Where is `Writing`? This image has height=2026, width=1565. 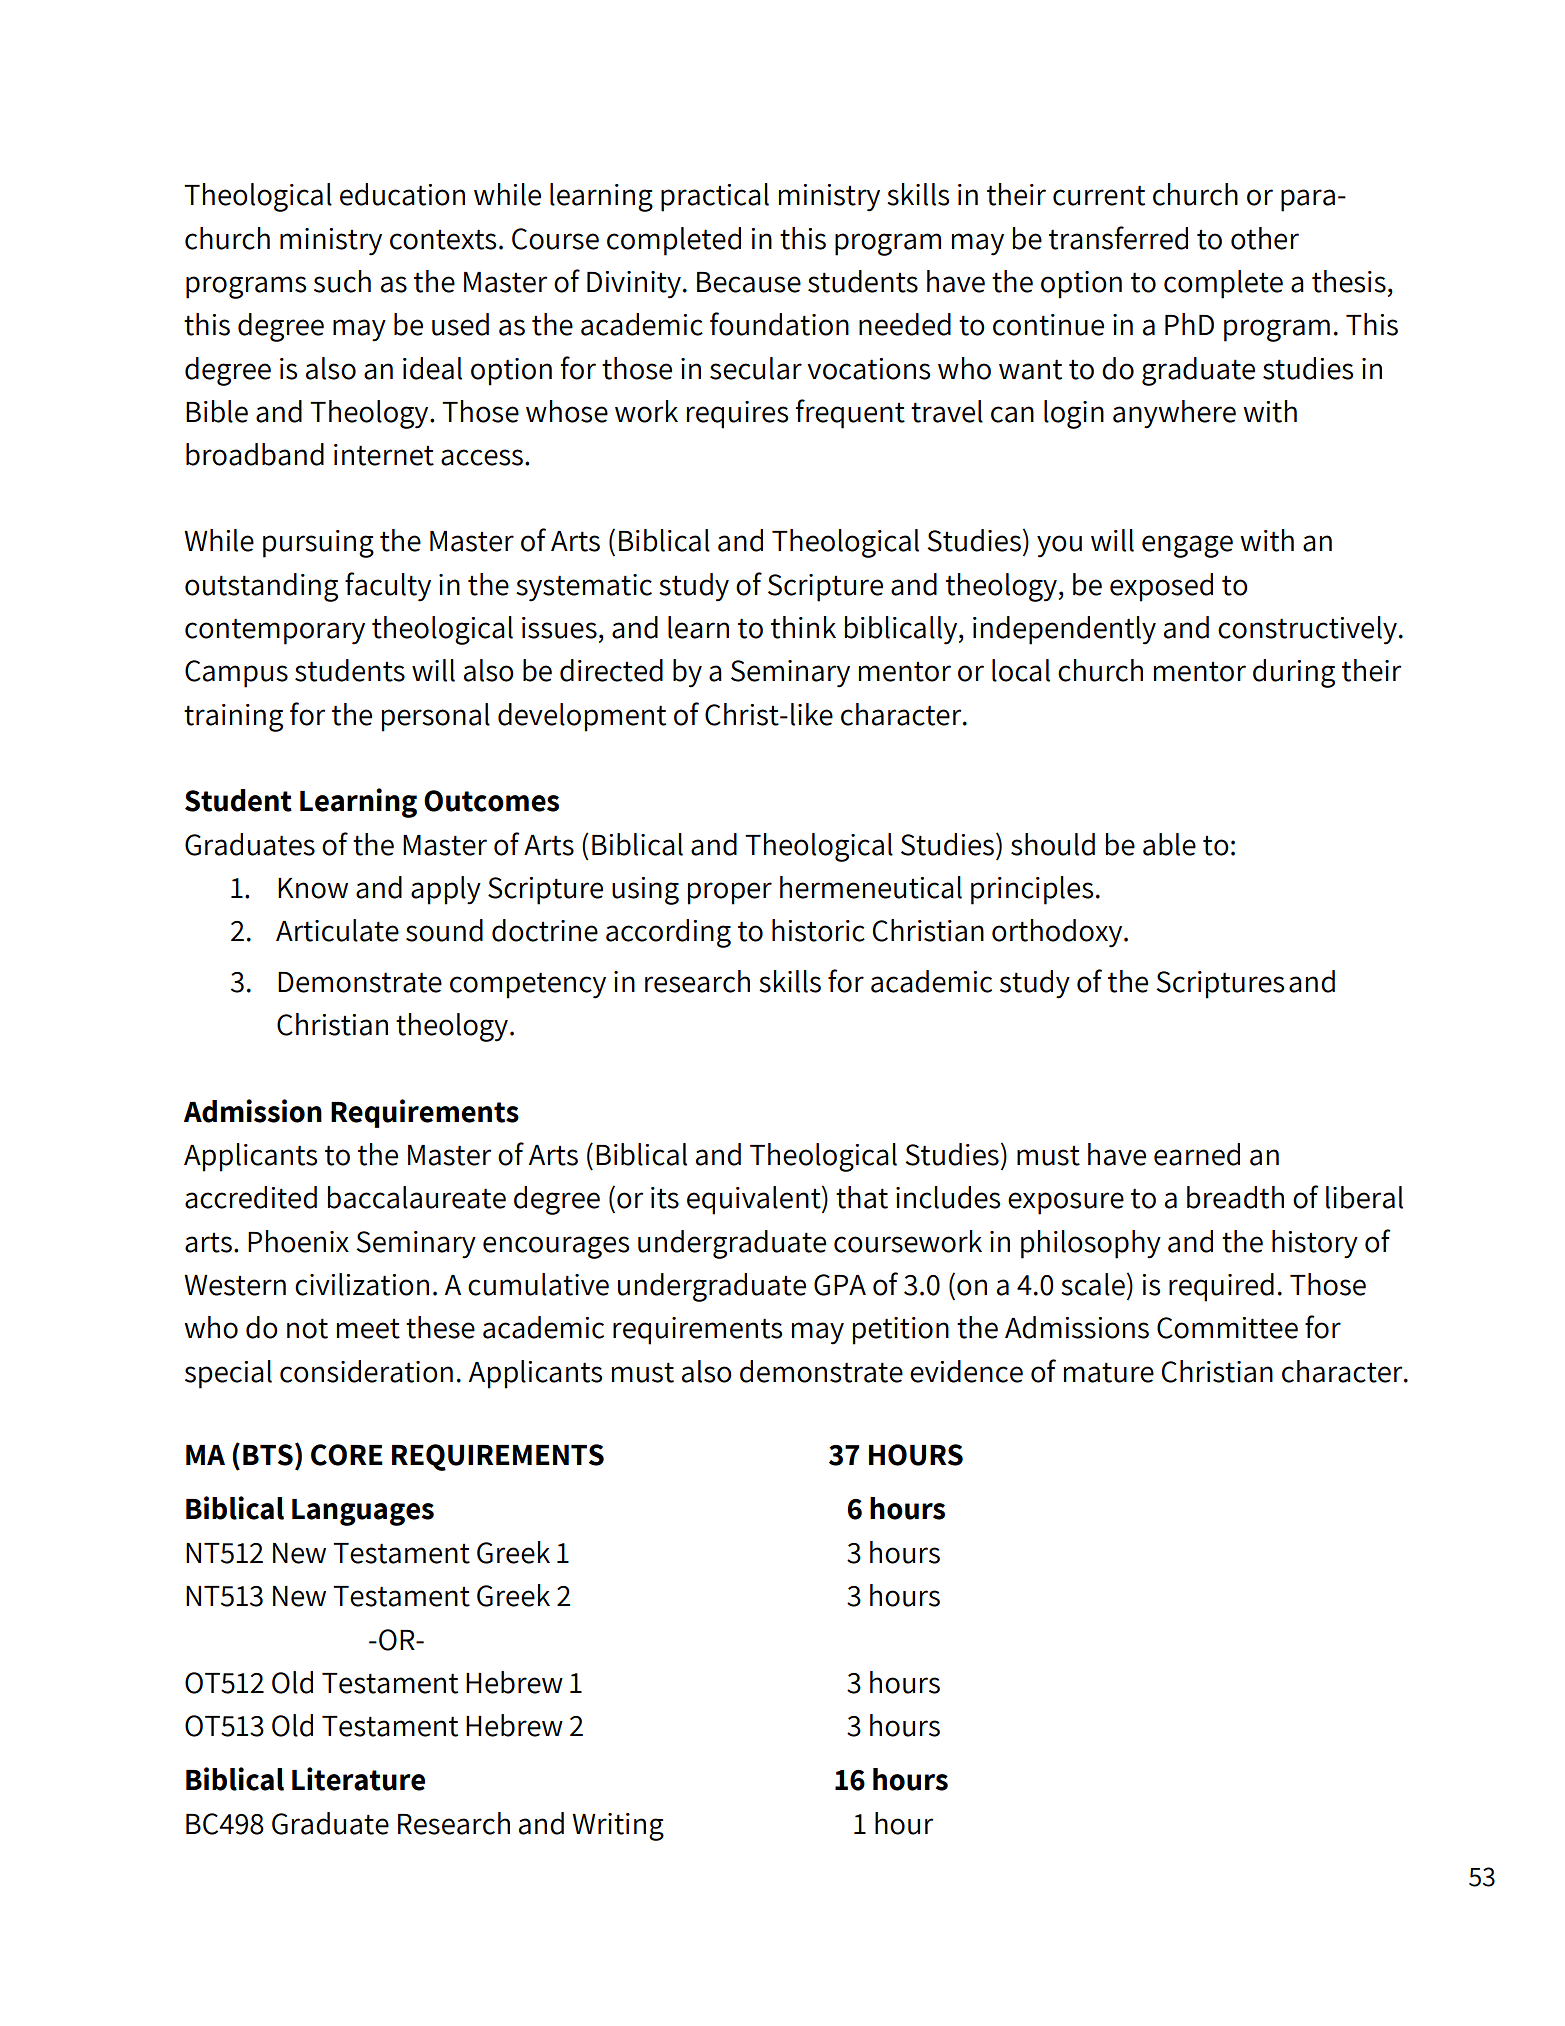
Writing is located at coordinates (618, 1827).
